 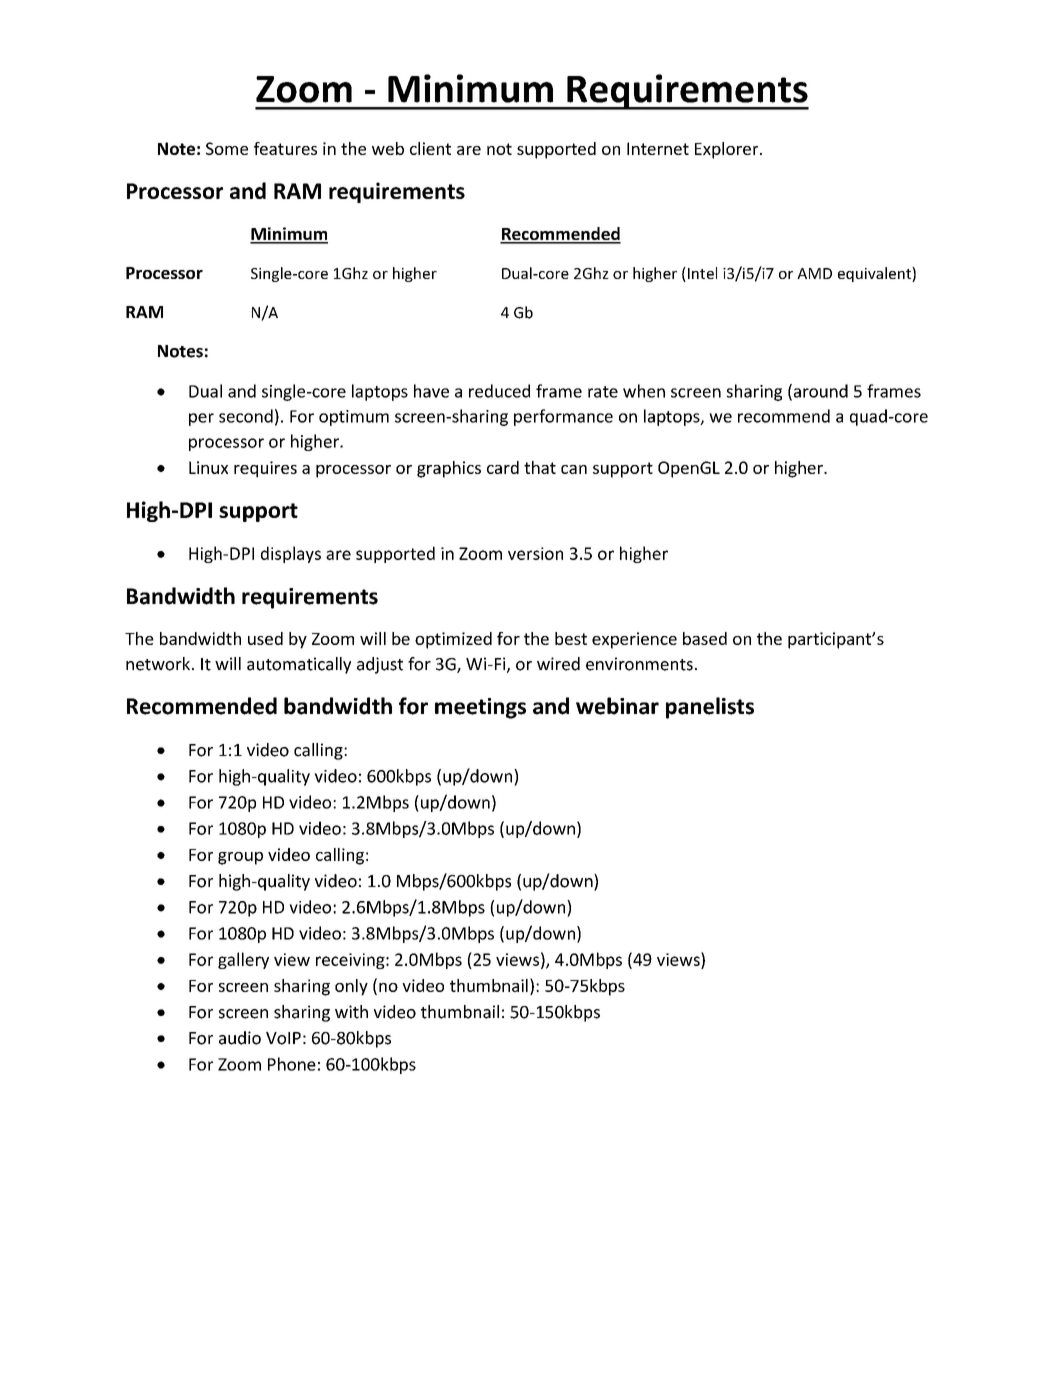 I want to click on Explorer, so click(x=728, y=150).
